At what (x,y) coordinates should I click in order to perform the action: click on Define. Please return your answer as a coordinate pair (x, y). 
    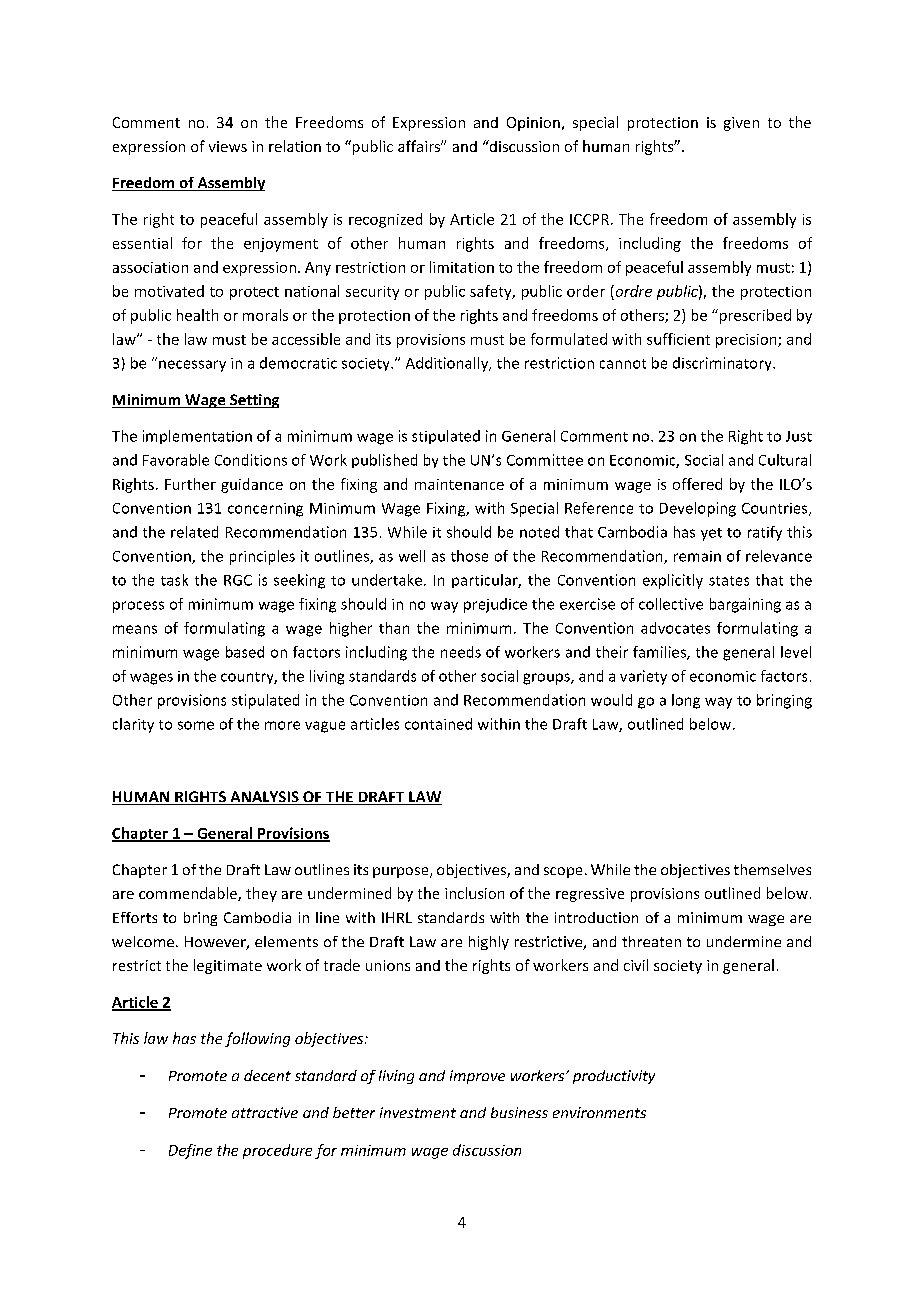
    Looking at the image, I should click on (190, 1151).
